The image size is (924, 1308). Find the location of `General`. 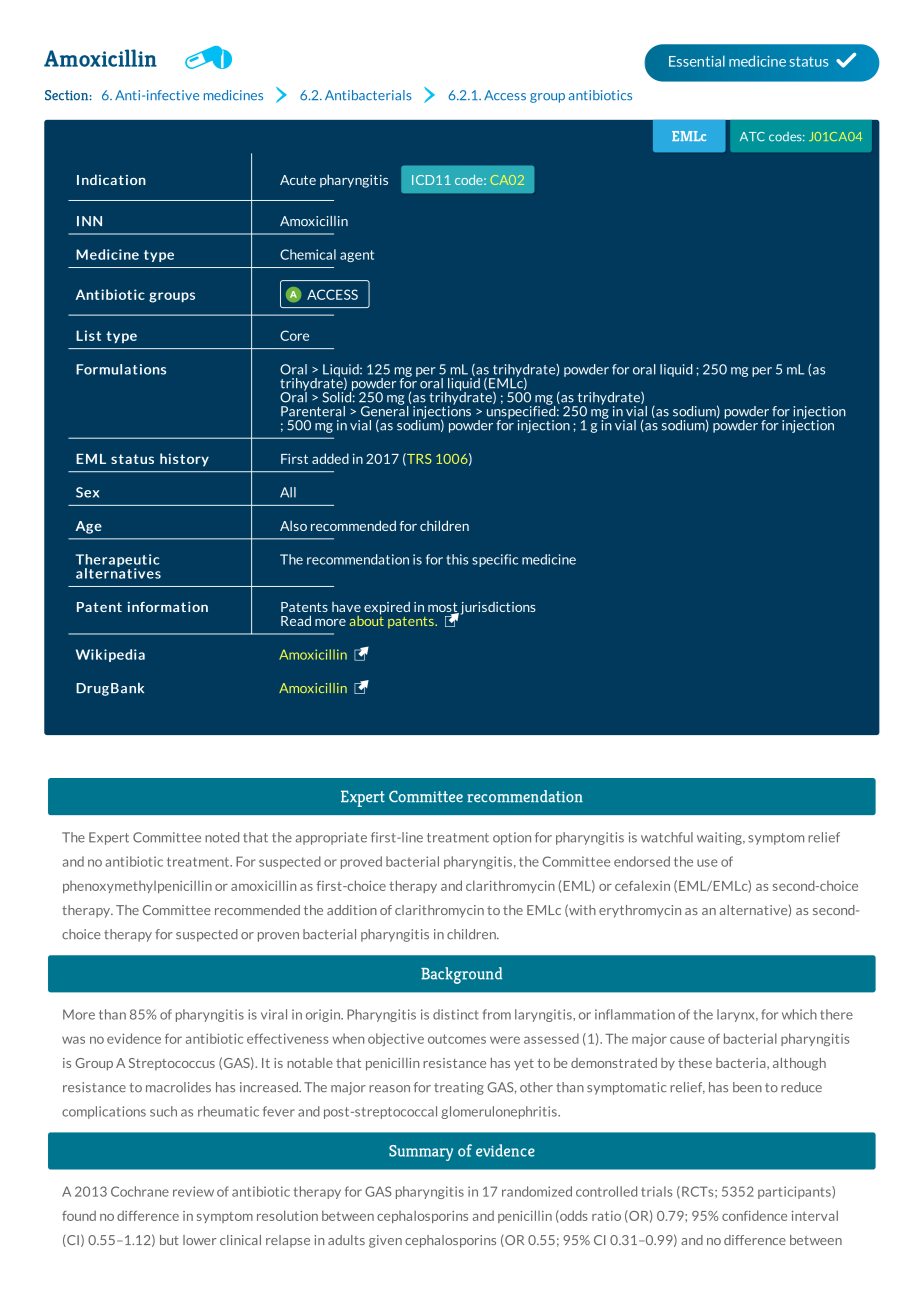

General is located at coordinates (386, 410).
